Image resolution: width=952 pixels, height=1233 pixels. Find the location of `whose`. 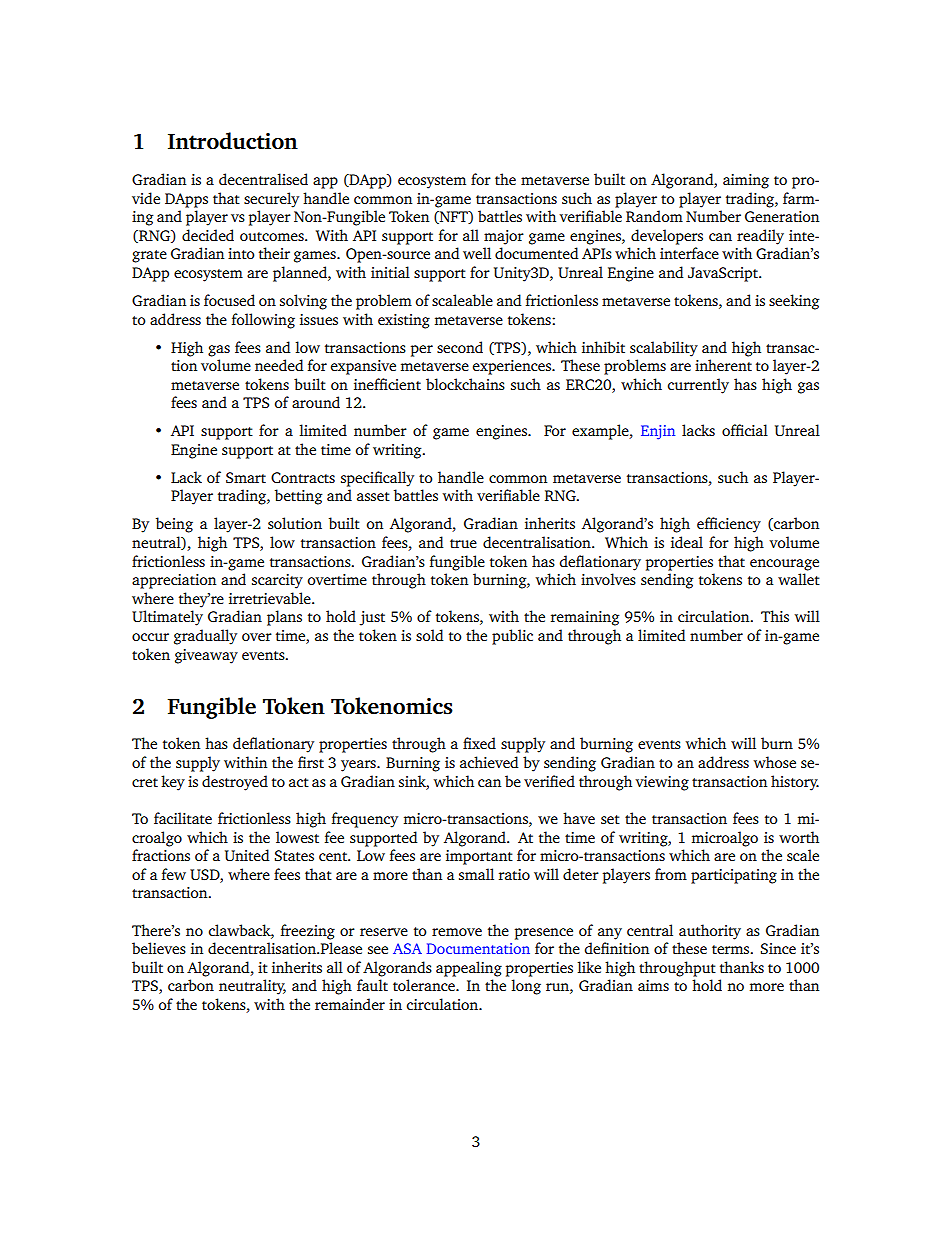

whose is located at coordinates (775, 762).
